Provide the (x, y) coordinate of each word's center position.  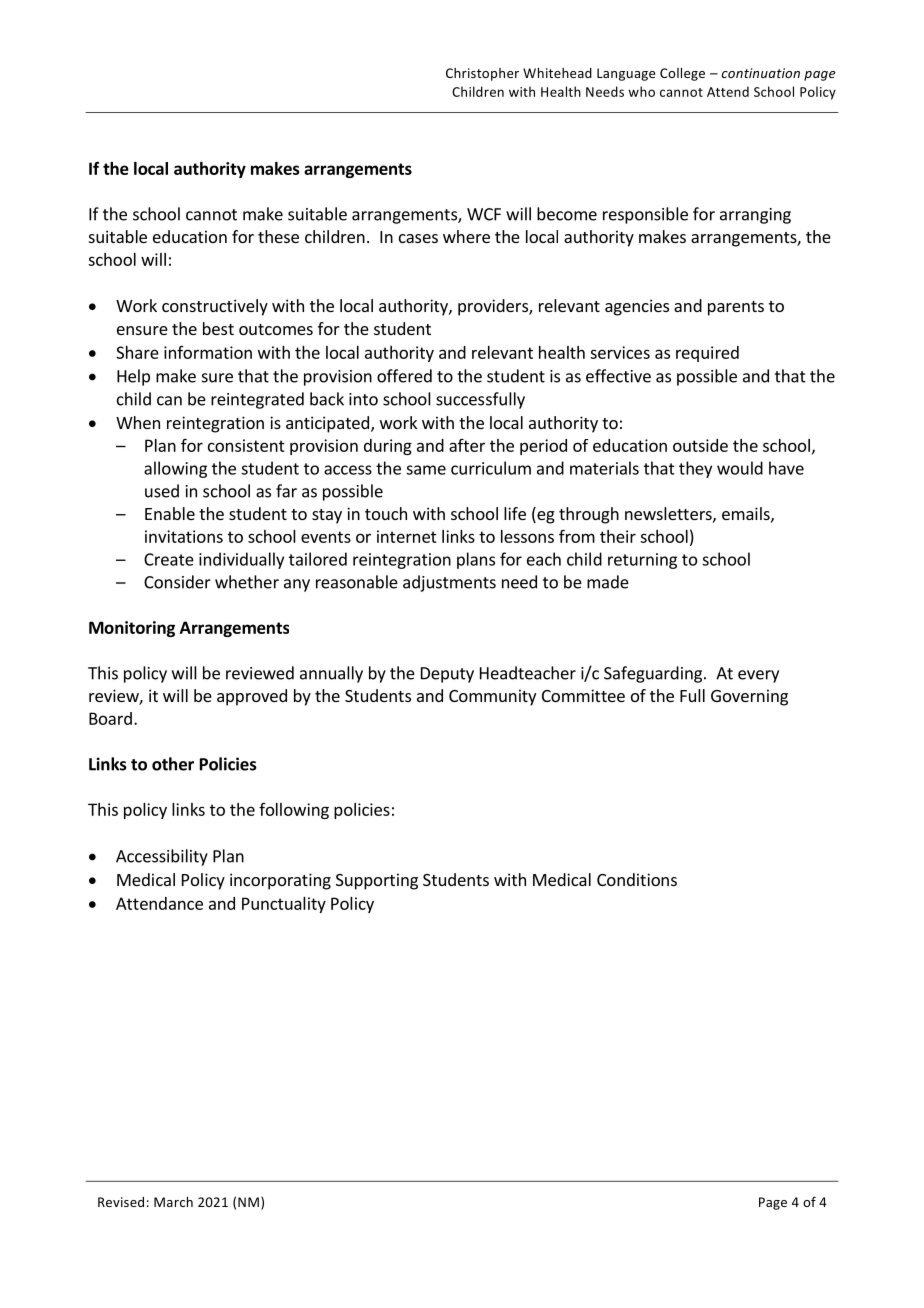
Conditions (637, 879)
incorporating (280, 881)
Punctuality (284, 905)
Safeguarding (654, 674)
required (707, 354)
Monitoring (132, 629)
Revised (121, 1202)
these (278, 236)
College (682, 74)
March (173, 1202)
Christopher (482, 74)
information (208, 352)
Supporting (377, 881)
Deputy (447, 675)
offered (404, 376)
